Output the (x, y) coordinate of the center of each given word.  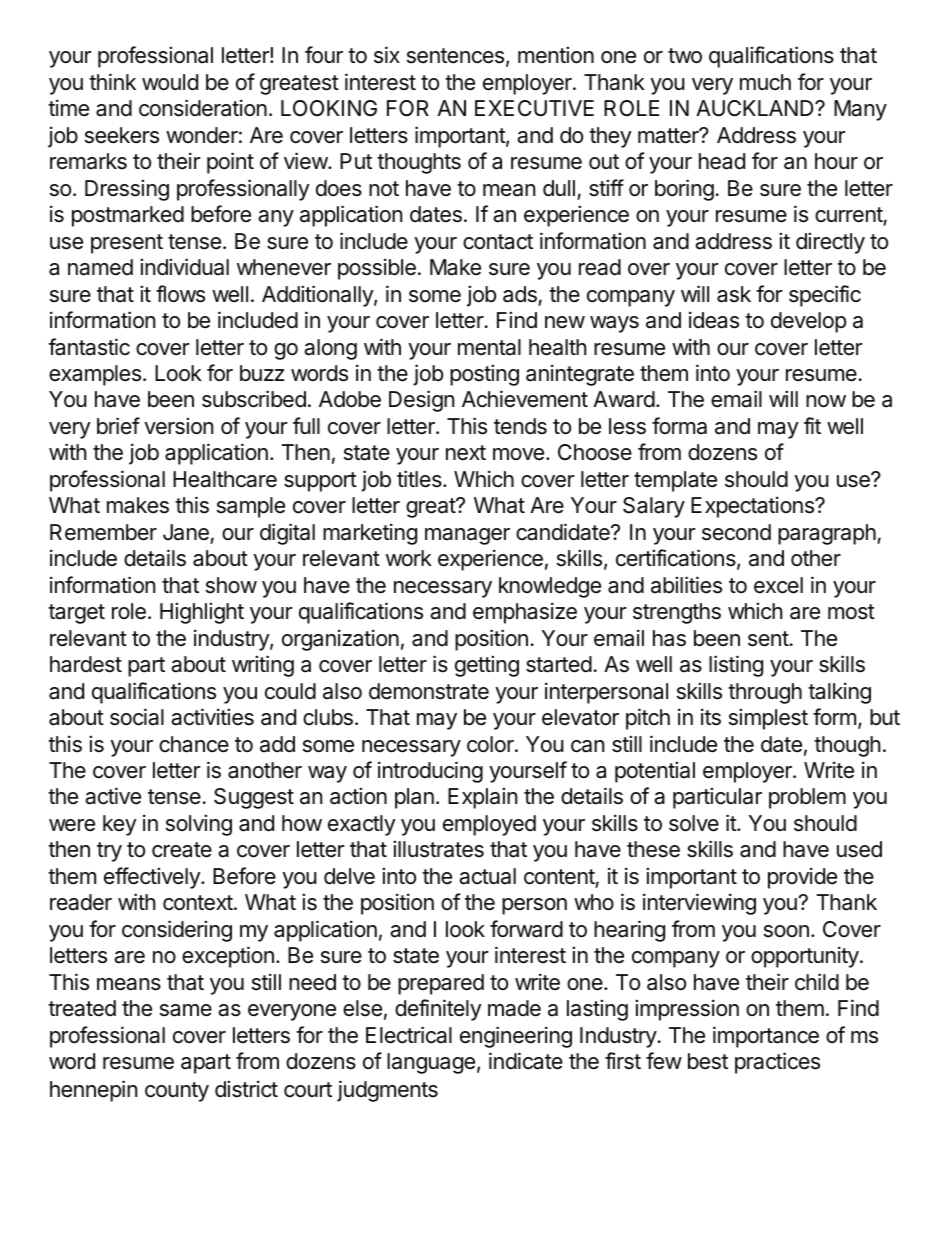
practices (777, 1063)
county (177, 1092)
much (765, 82)
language (431, 1063)
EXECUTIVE (534, 108)
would (170, 82)
